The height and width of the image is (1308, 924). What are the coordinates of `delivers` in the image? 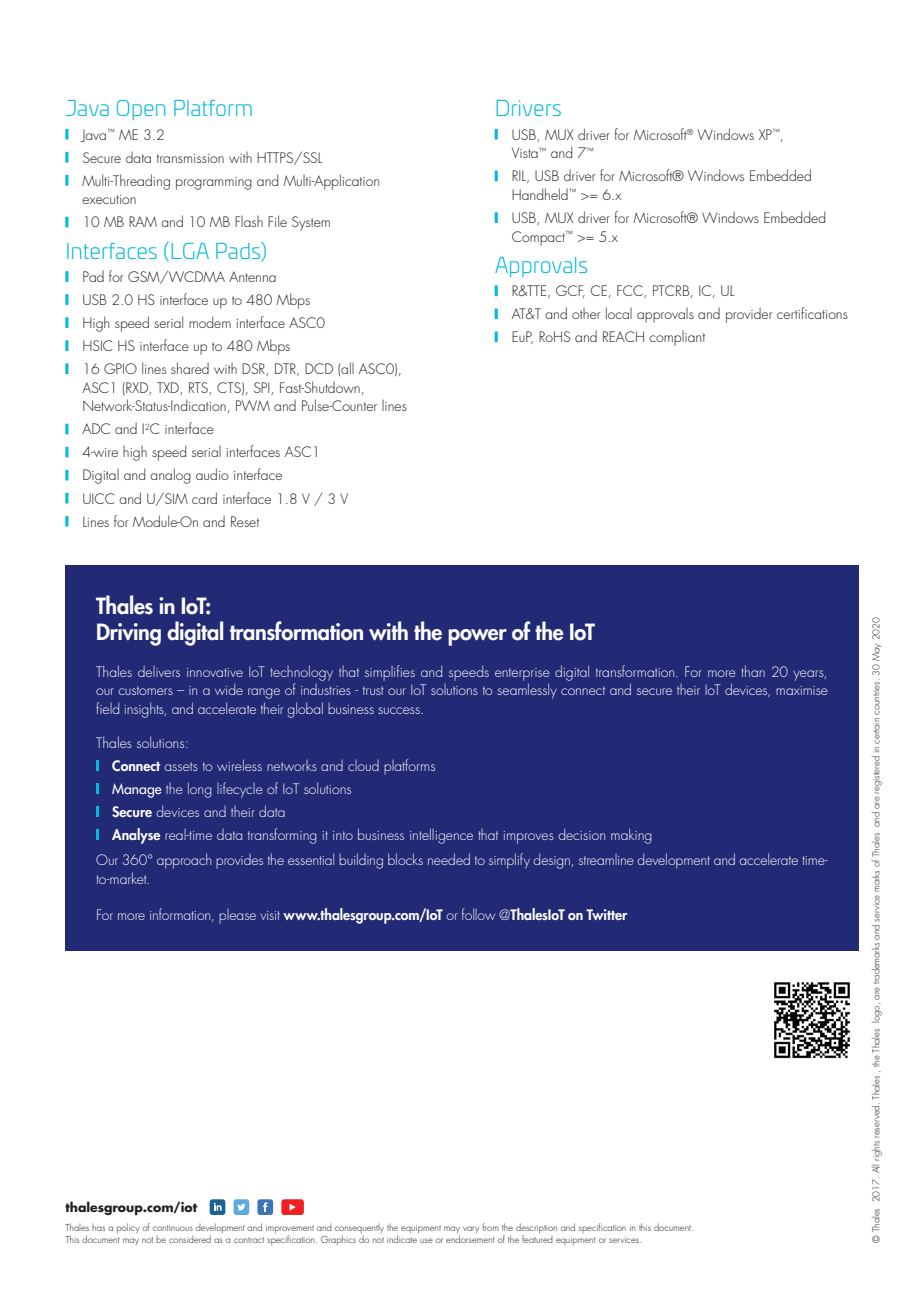 It's located at (159, 671).
